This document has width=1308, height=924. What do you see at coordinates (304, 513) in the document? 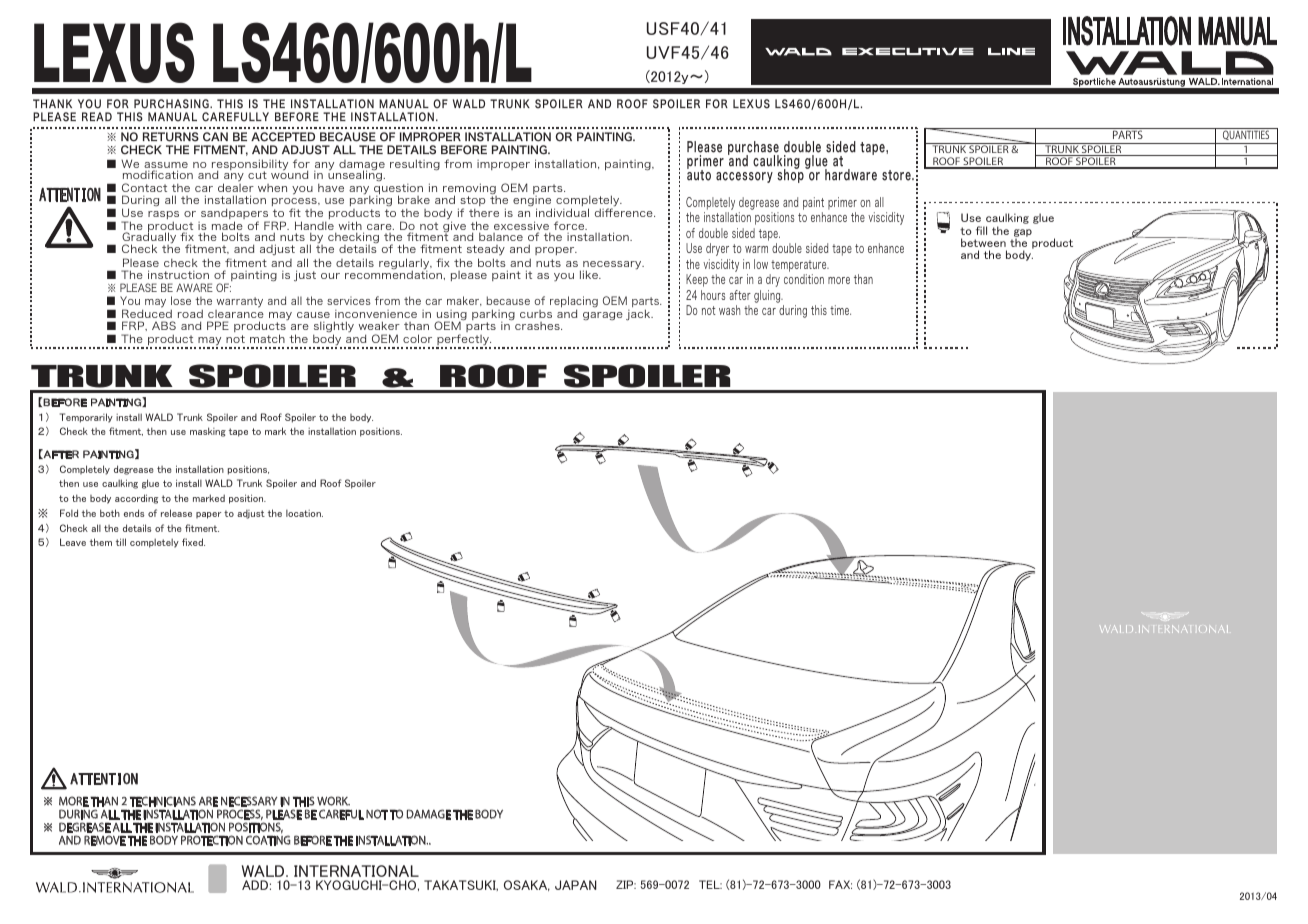
I see `location` at bounding box center [304, 513].
